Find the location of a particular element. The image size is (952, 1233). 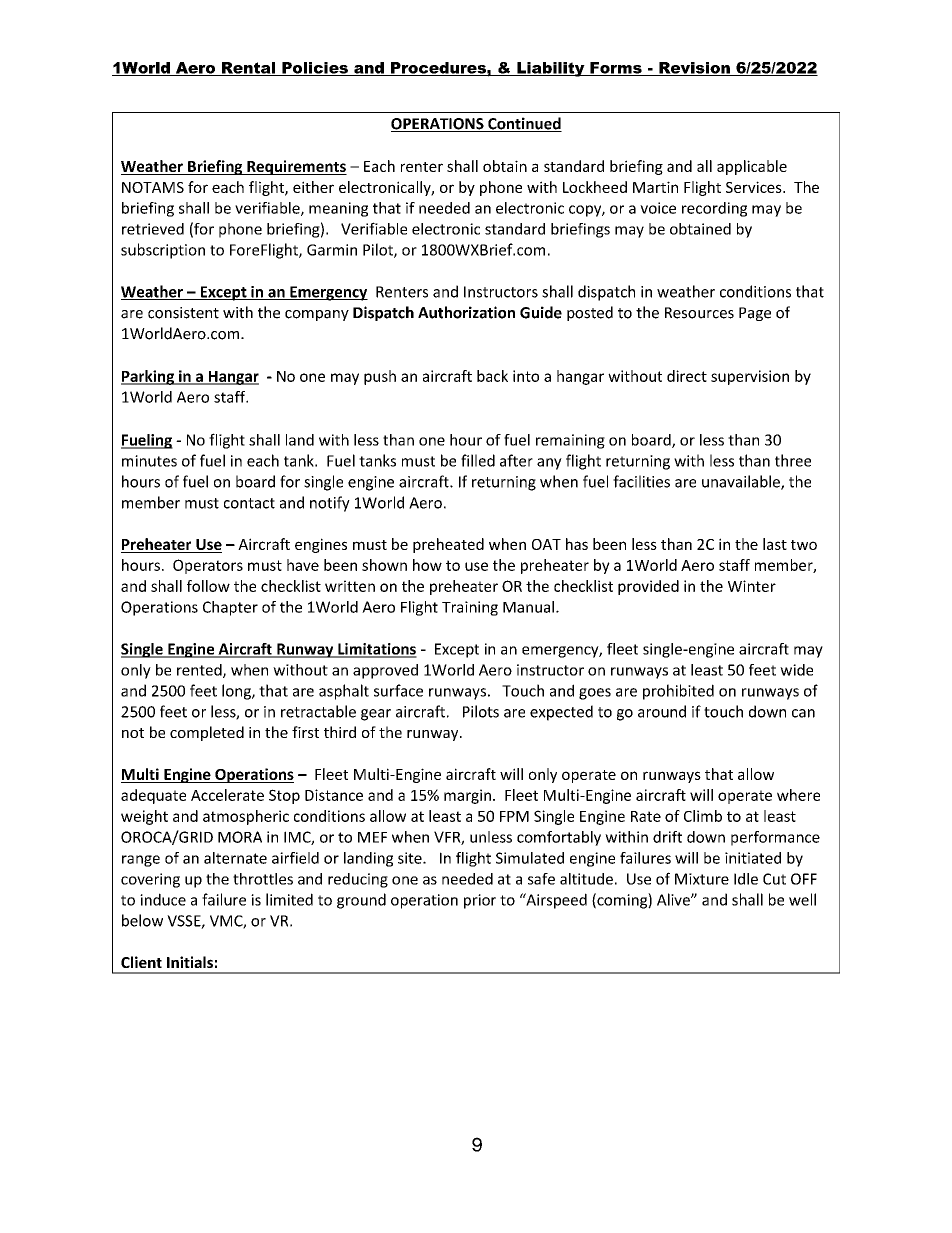

Rental is located at coordinates (248, 69).
